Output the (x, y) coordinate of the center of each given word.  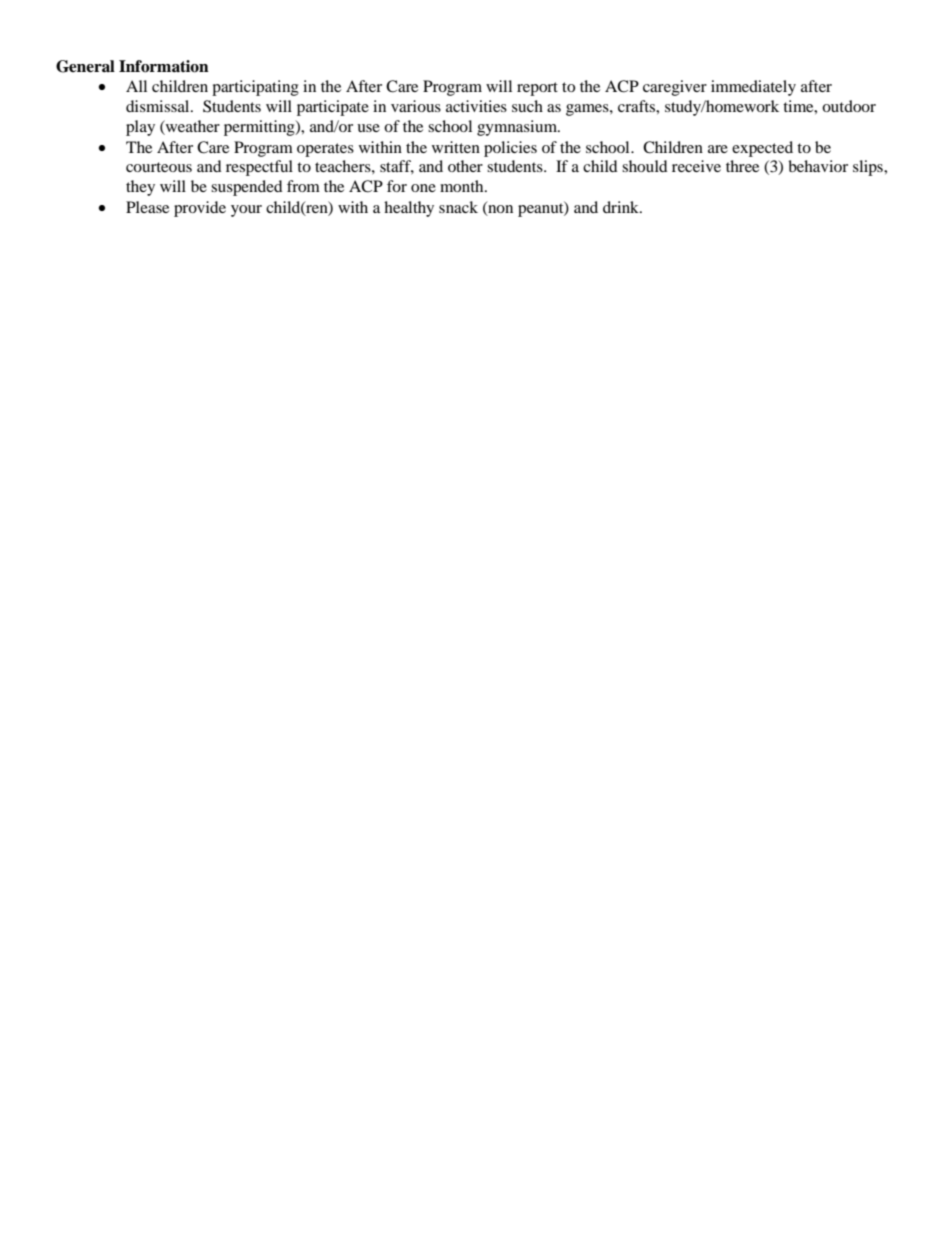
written (456, 147)
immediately (753, 88)
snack (458, 207)
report (537, 89)
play (140, 128)
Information (164, 66)
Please (147, 207)
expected (762, 149)
